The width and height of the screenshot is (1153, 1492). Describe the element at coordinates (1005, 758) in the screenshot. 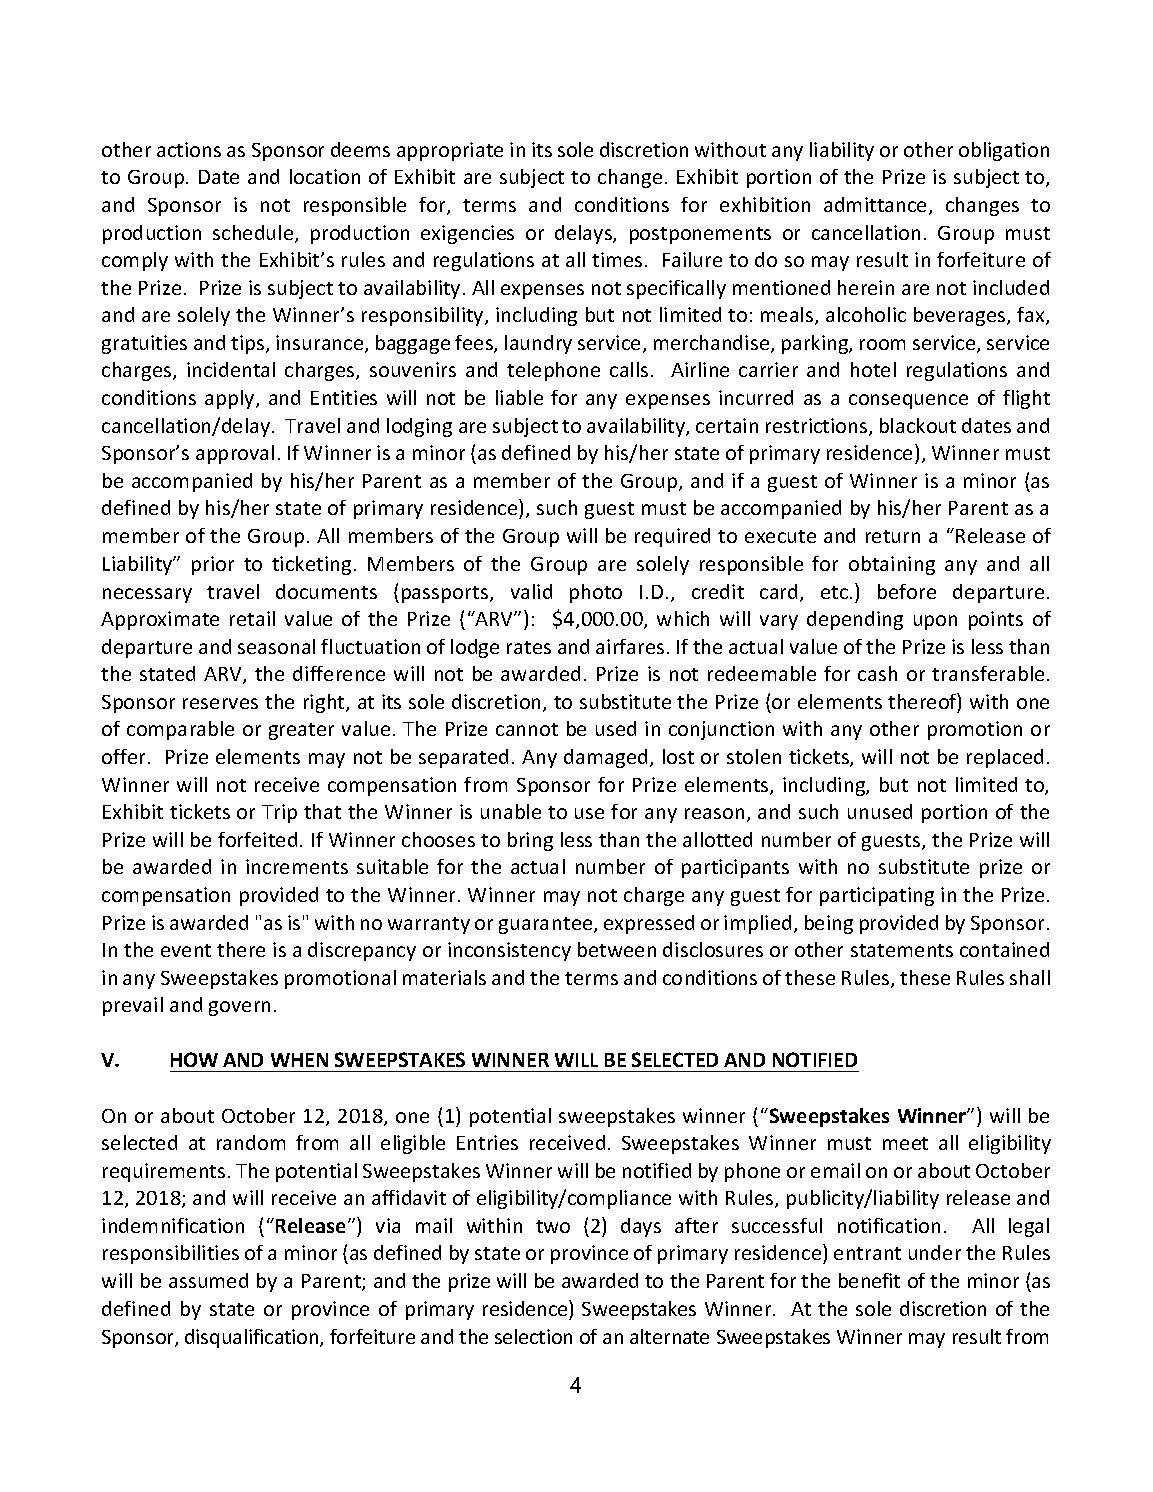

I see `replaced` at that location.
